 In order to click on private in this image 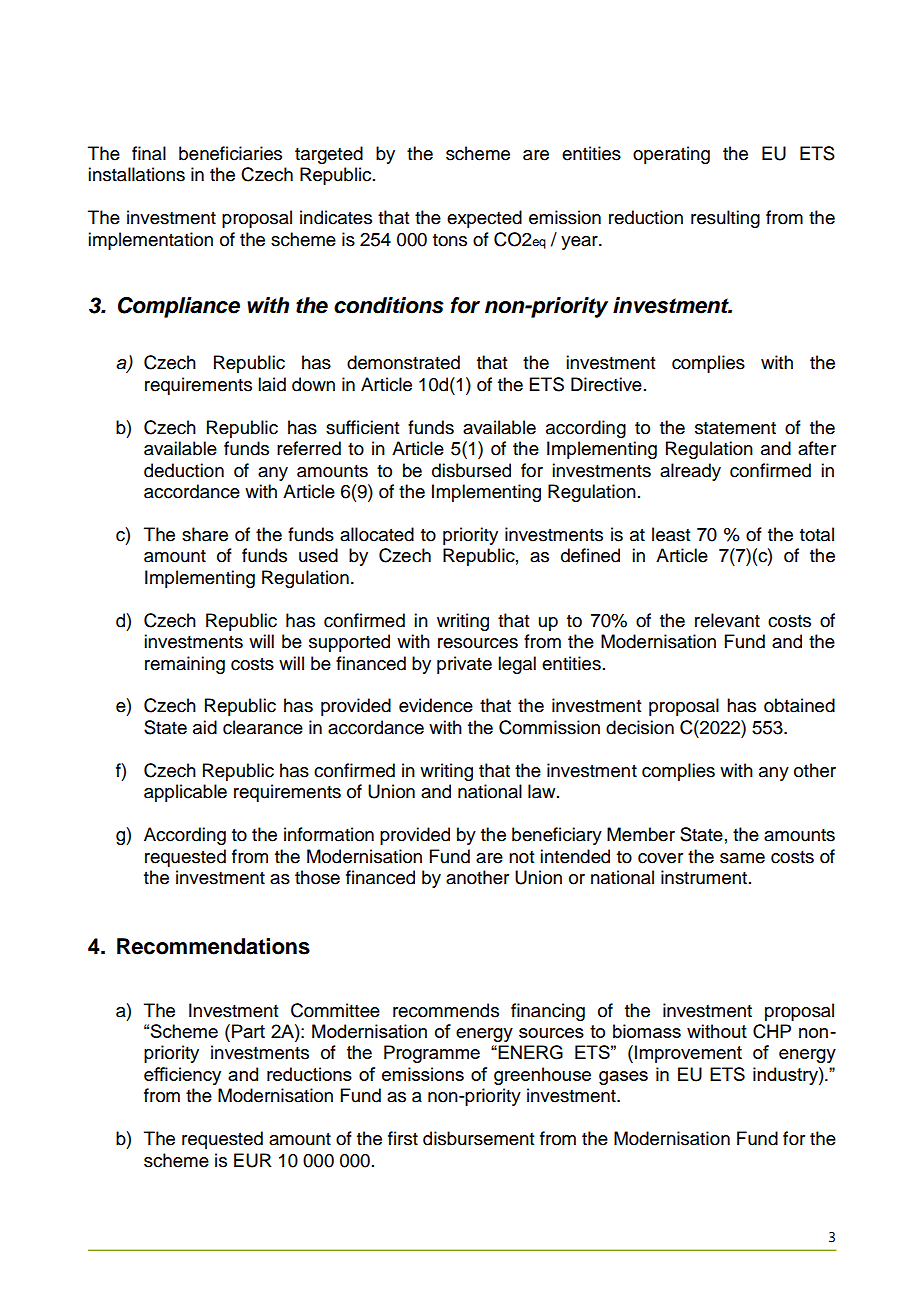, I will do `click(464, 665)`.
